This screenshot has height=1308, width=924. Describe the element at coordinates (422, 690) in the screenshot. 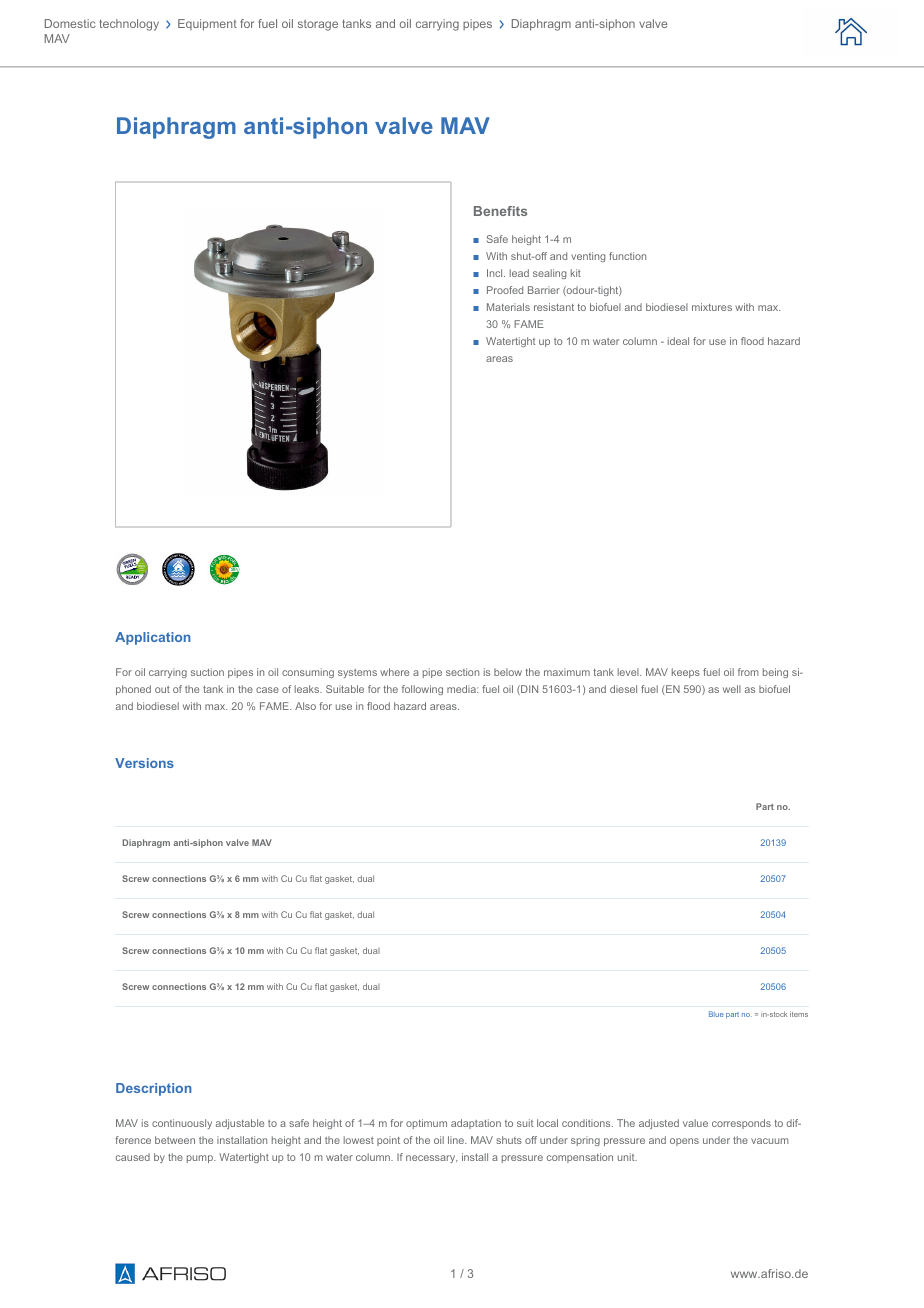

I see `following` at that location.
